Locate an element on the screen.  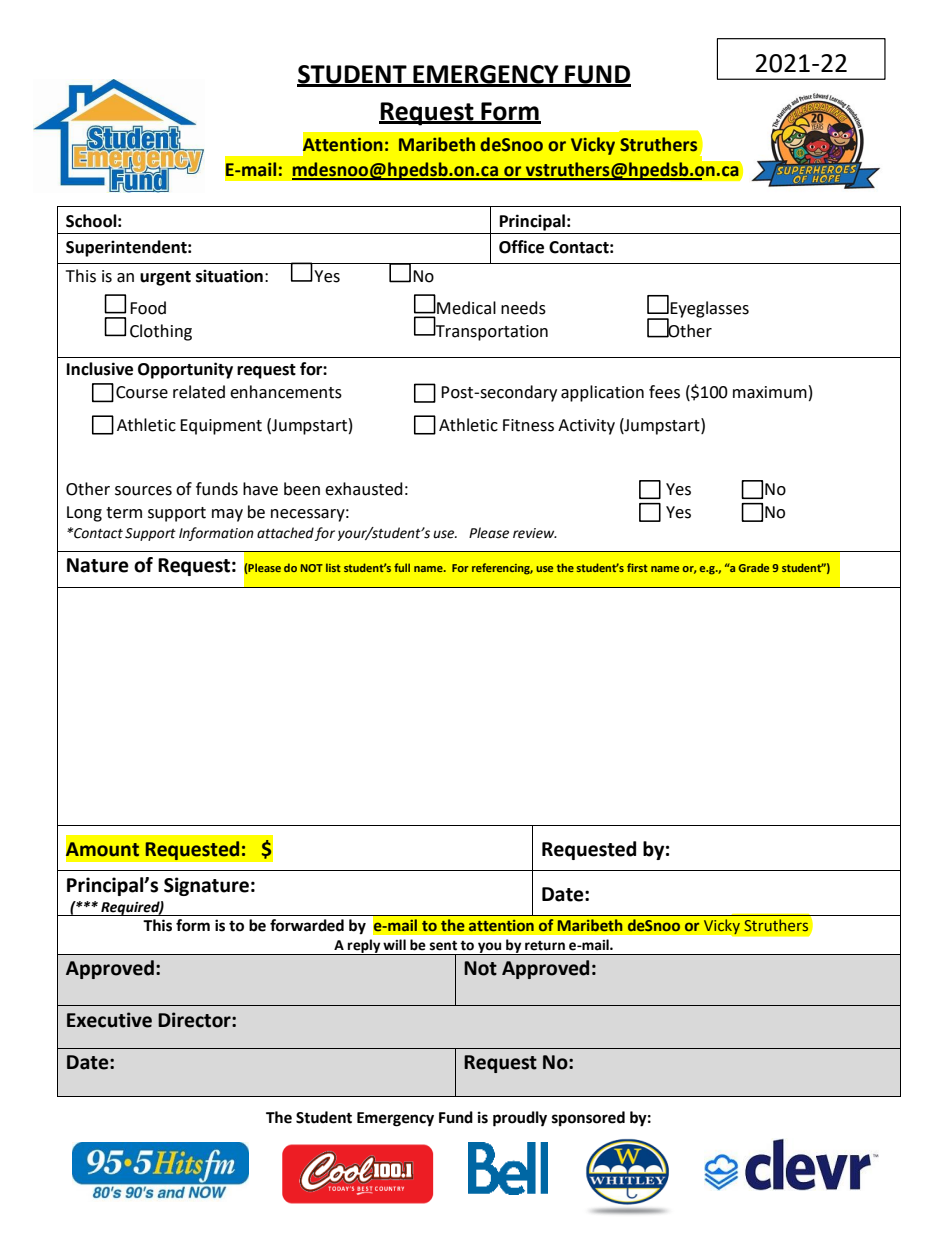
Office is located at coordinates (521, 247).
